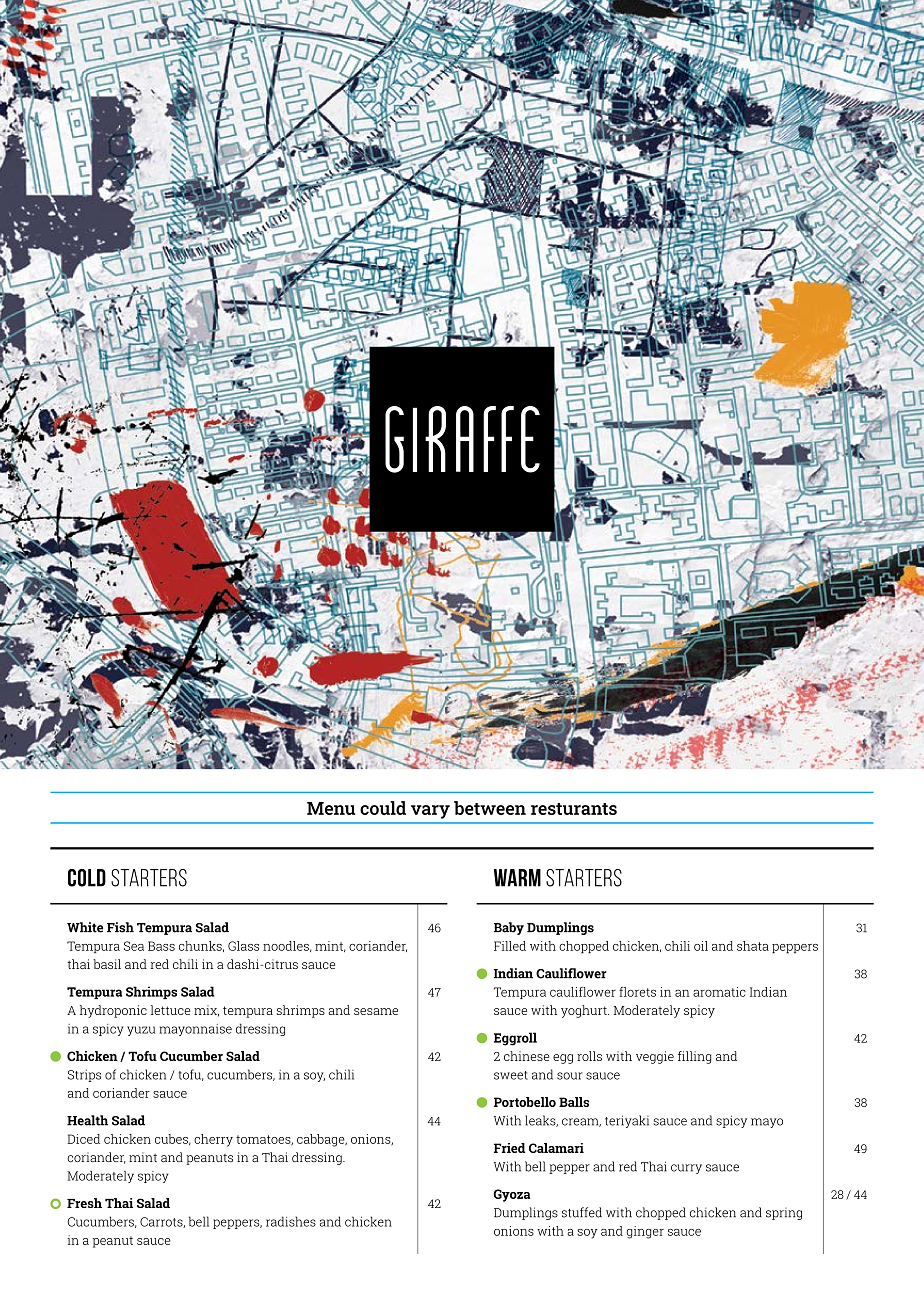 Image resolution: width=924 pixels, height=1303 pixels. Describe the element at coordinates (161, 946) in the screenshot. I see `Bass` at that location.
